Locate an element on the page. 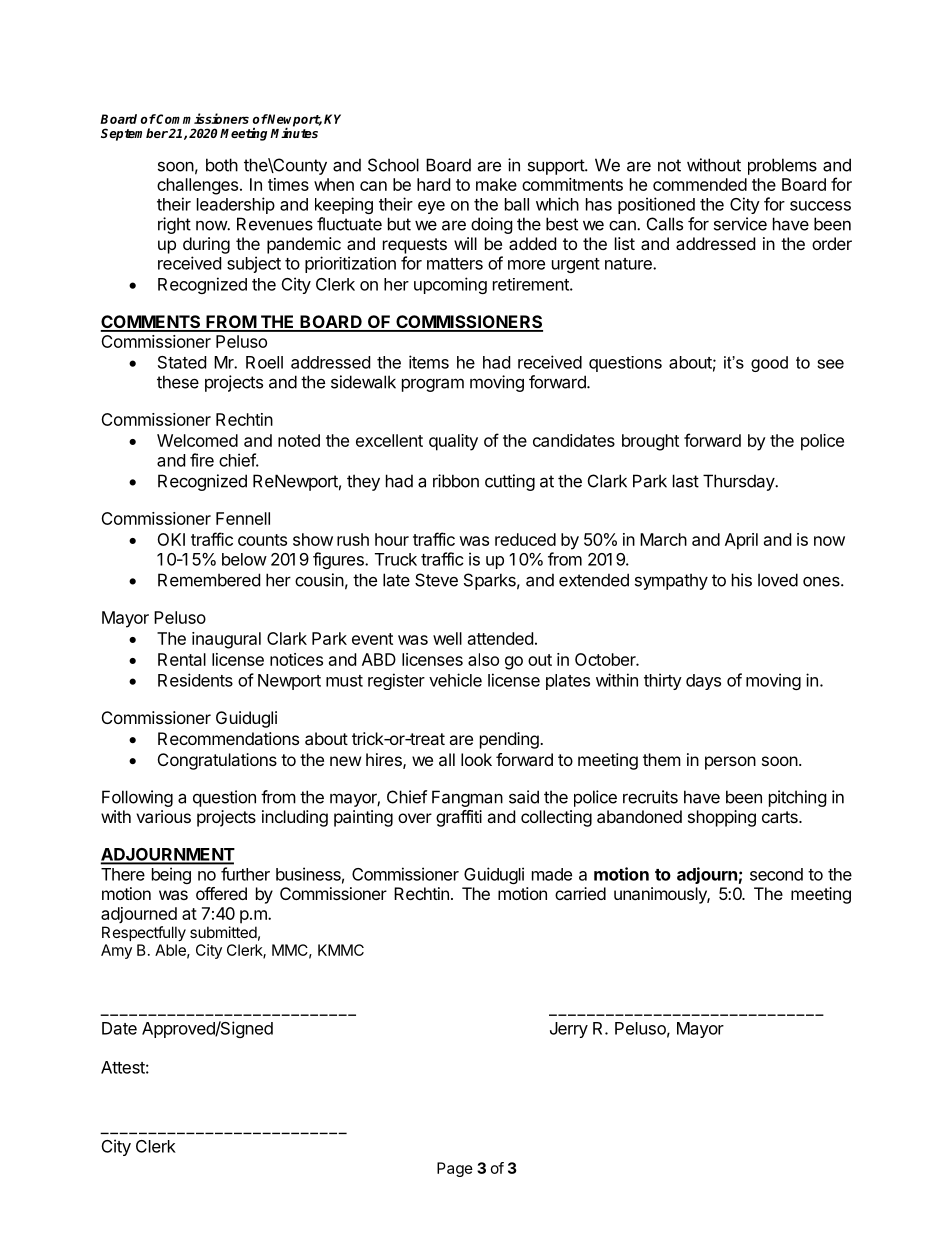  look is located at coordinates (476, 759).
